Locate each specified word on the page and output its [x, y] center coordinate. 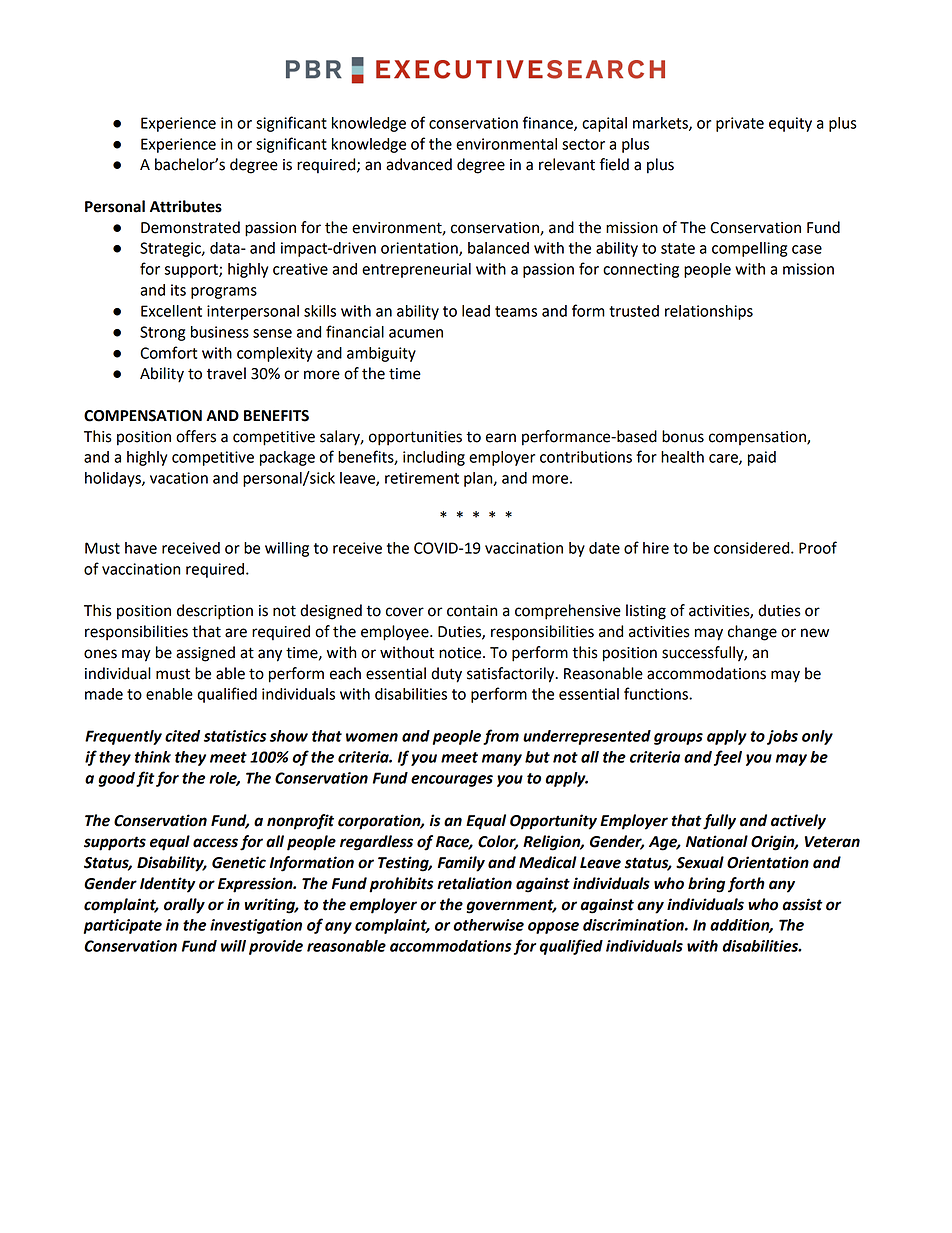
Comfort [168, 352]
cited [182, 736]
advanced [419, 164]
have [141, 548]
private [740, 124]
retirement [422, 478]
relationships [709, 312]
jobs [782, 737]
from [501, 737]
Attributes [186, 206]
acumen [416, 333]
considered [753, 548]
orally [184, 906]
